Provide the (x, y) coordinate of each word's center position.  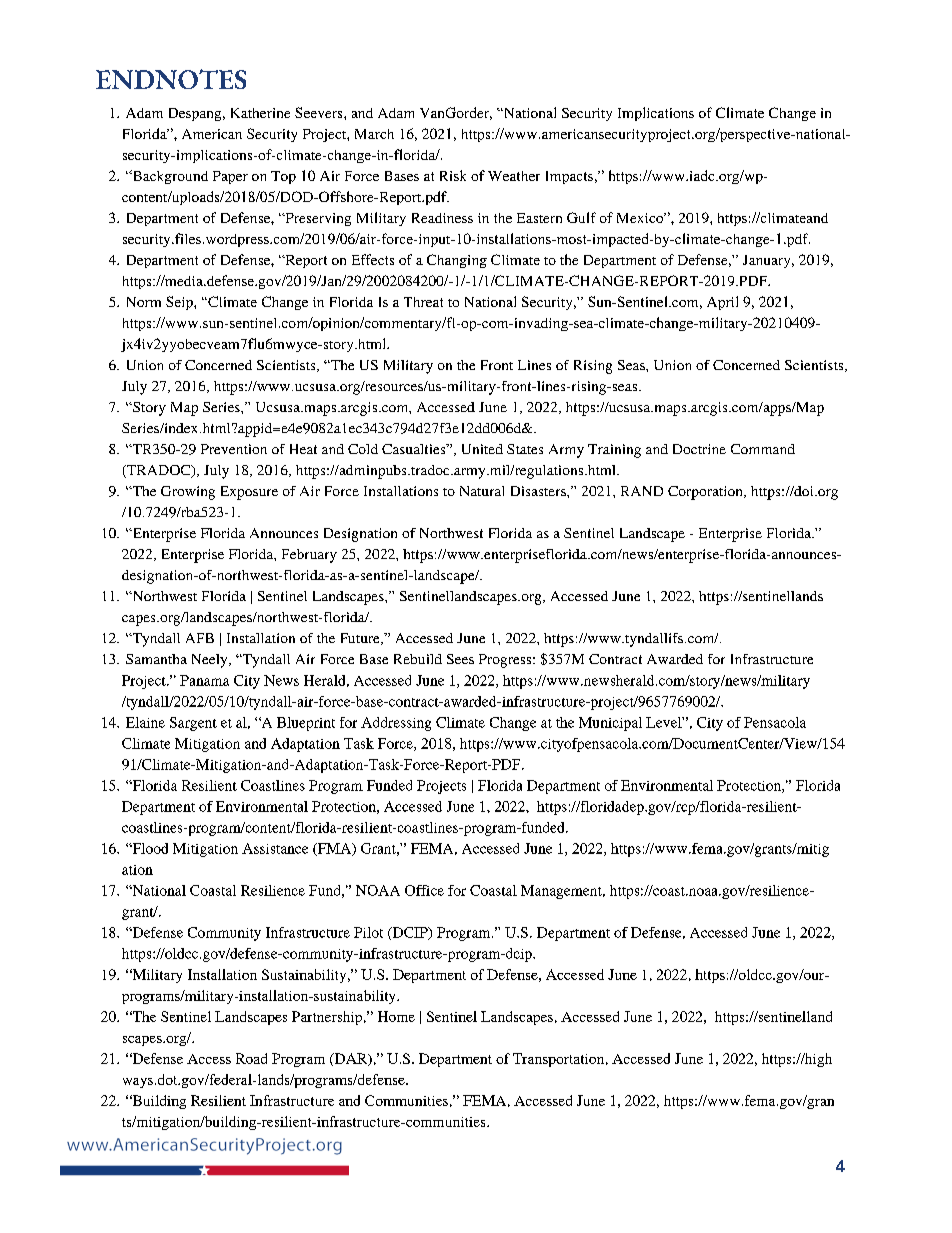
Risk (453, 175)
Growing (188, 493)
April (722, 303)
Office (424, 890)
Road (251, 1058)
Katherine (260, 113)
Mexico (641, 218)
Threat (423, 302)
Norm (144, 302)
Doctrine (699, 449)
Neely (211, 661)
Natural (482, 491)
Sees (460, 659)
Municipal (610, 724)
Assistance (275, 848)
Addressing (396, 724)
